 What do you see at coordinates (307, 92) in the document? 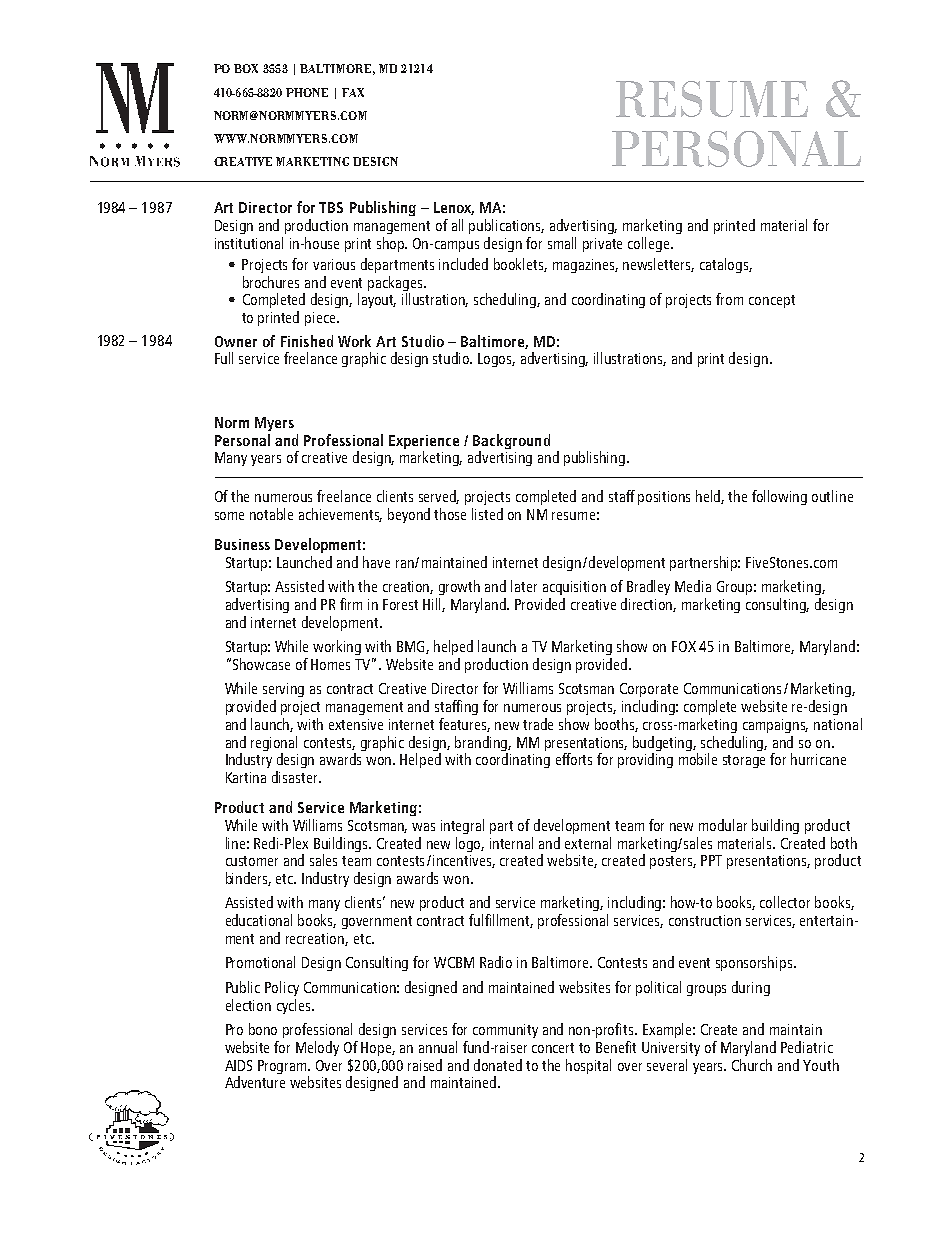
I see `PHONE` at bounding box center [307, 92].
